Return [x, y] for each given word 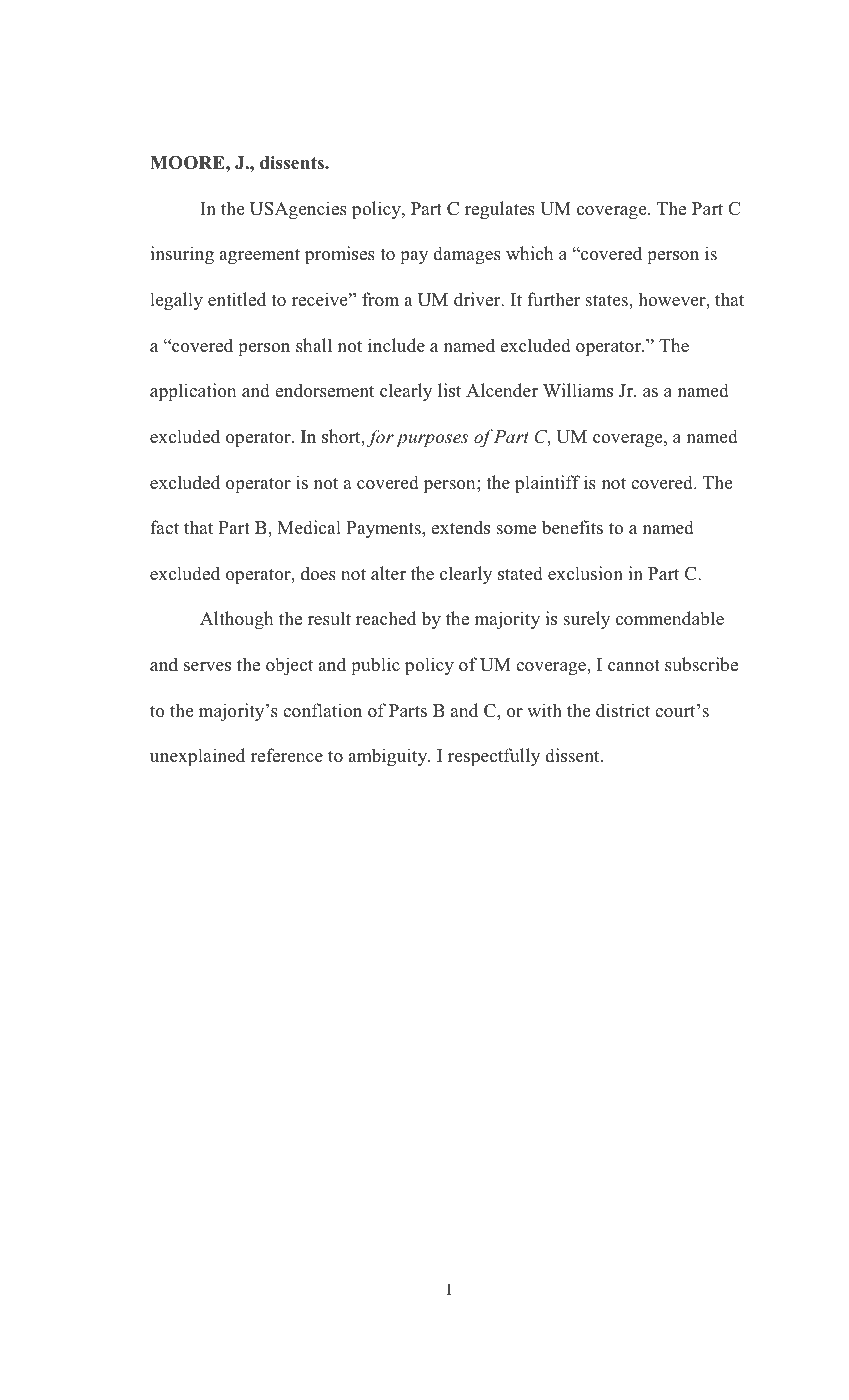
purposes [432, 440]
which [530, 253]
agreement [259, 256]
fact [164, 527]
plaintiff [547, 484]
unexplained [197, 757]
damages [467, 255]
